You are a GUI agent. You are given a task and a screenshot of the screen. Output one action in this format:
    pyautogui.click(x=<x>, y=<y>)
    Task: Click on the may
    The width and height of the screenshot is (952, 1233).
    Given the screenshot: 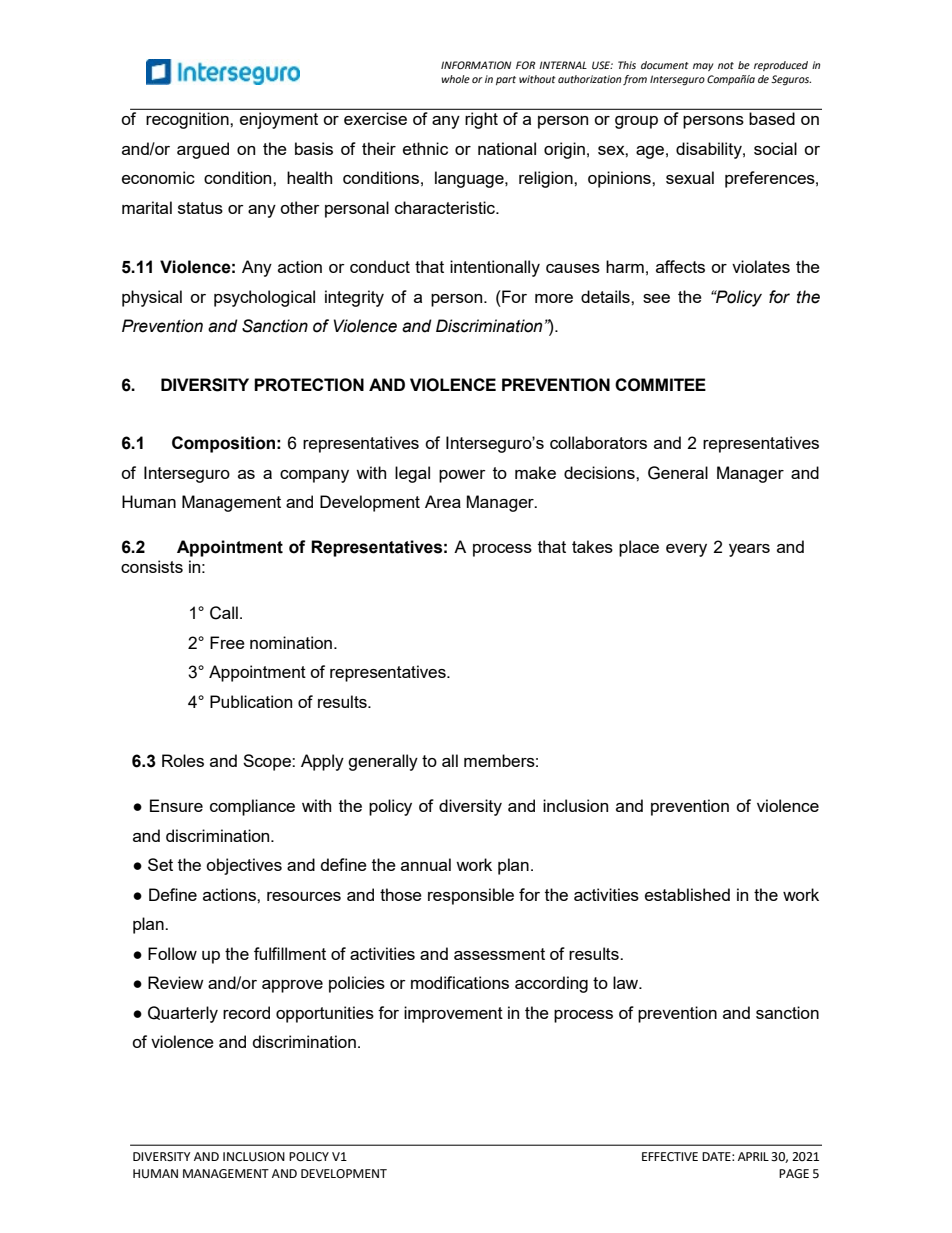 What is the action you would take?
    pyautogui.click(x=703, y=67)
